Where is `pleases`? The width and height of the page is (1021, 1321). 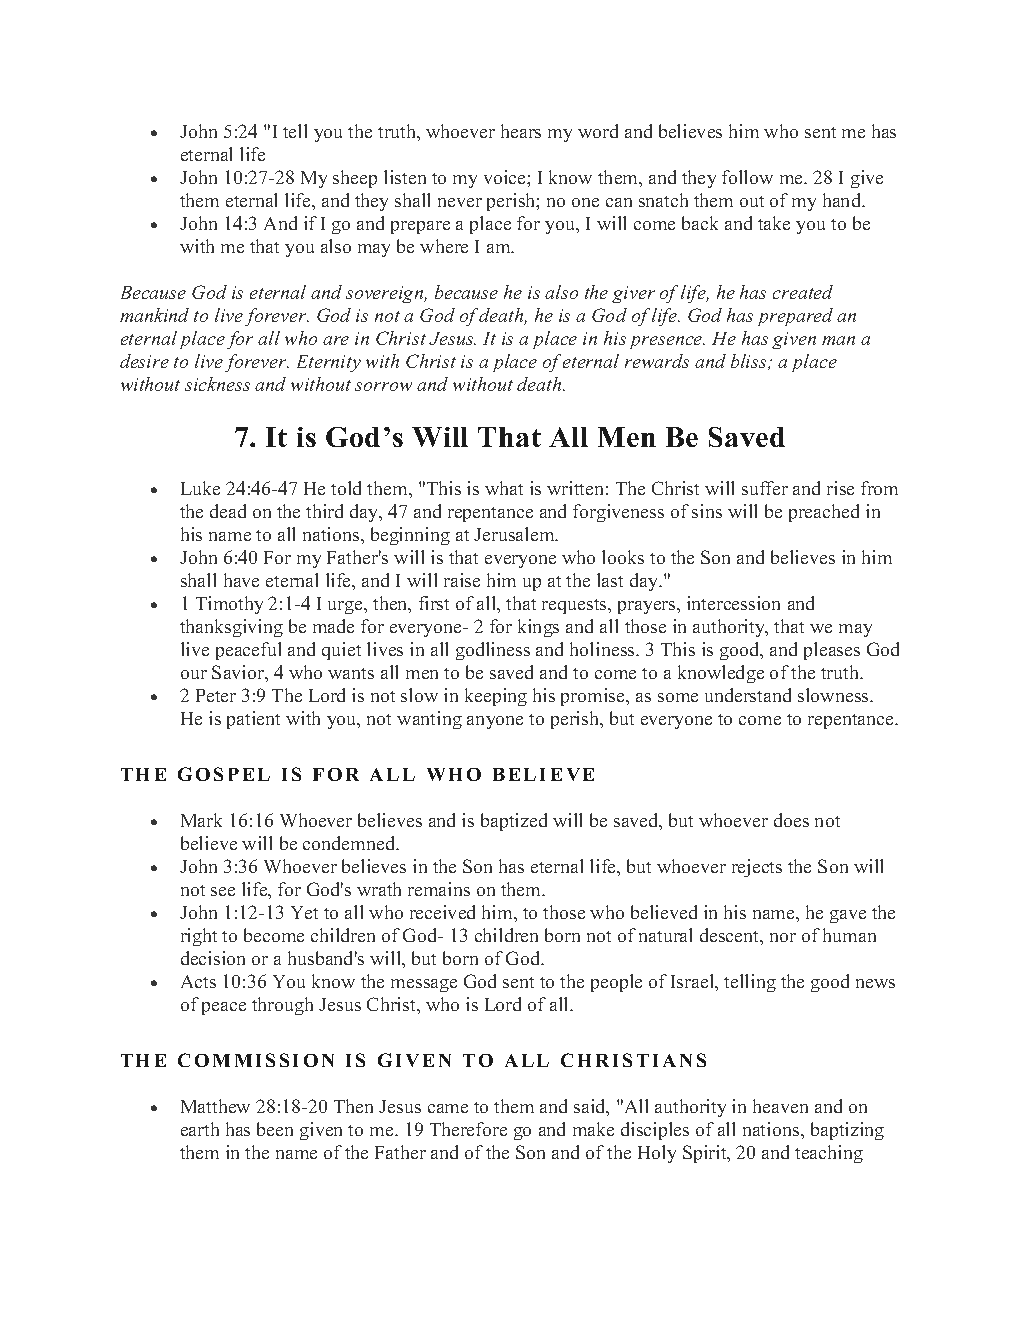 pleases is located at coordinates (832, 651).
